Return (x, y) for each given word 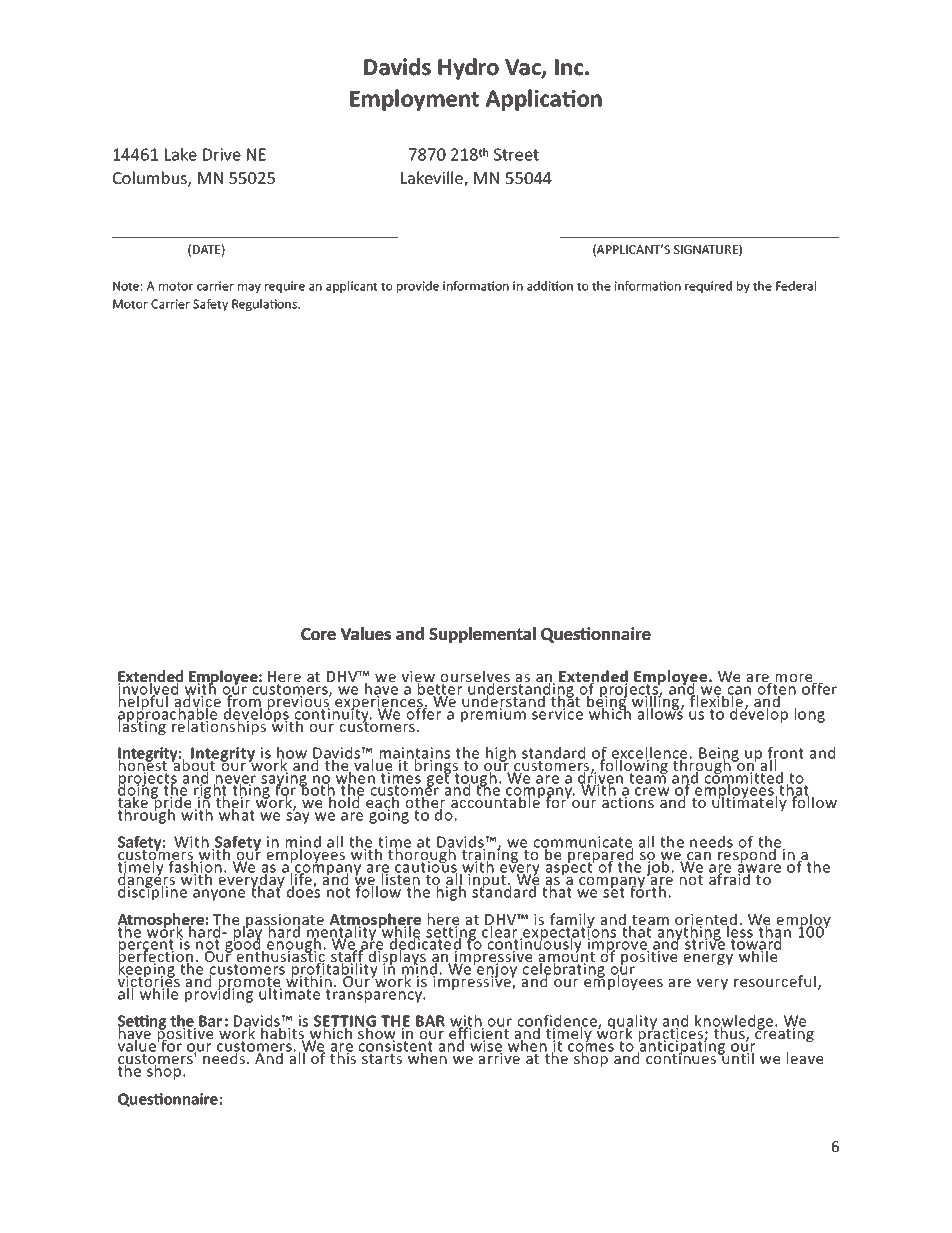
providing (220, 994)
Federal (796, 286)
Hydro (468, 69)
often (776, 688)
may (249, 288)
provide (418, 287)
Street (516, 154)
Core (318, 634)
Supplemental (482, 635)
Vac (524, 68)
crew (652, 791)
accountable (495, 801)
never (235, 780)
